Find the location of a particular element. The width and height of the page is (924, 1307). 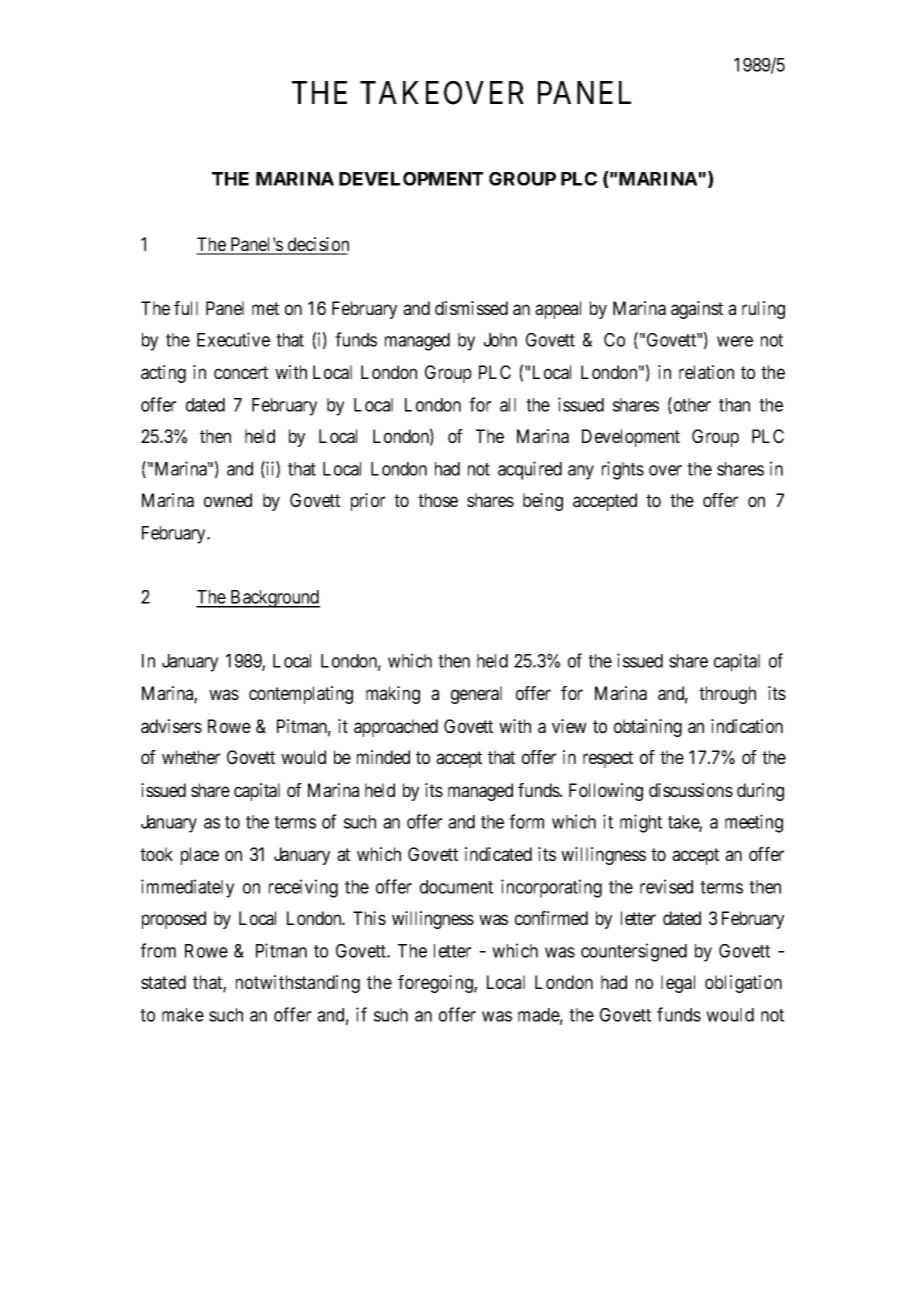

legal is located at coordinates (678, 984).
